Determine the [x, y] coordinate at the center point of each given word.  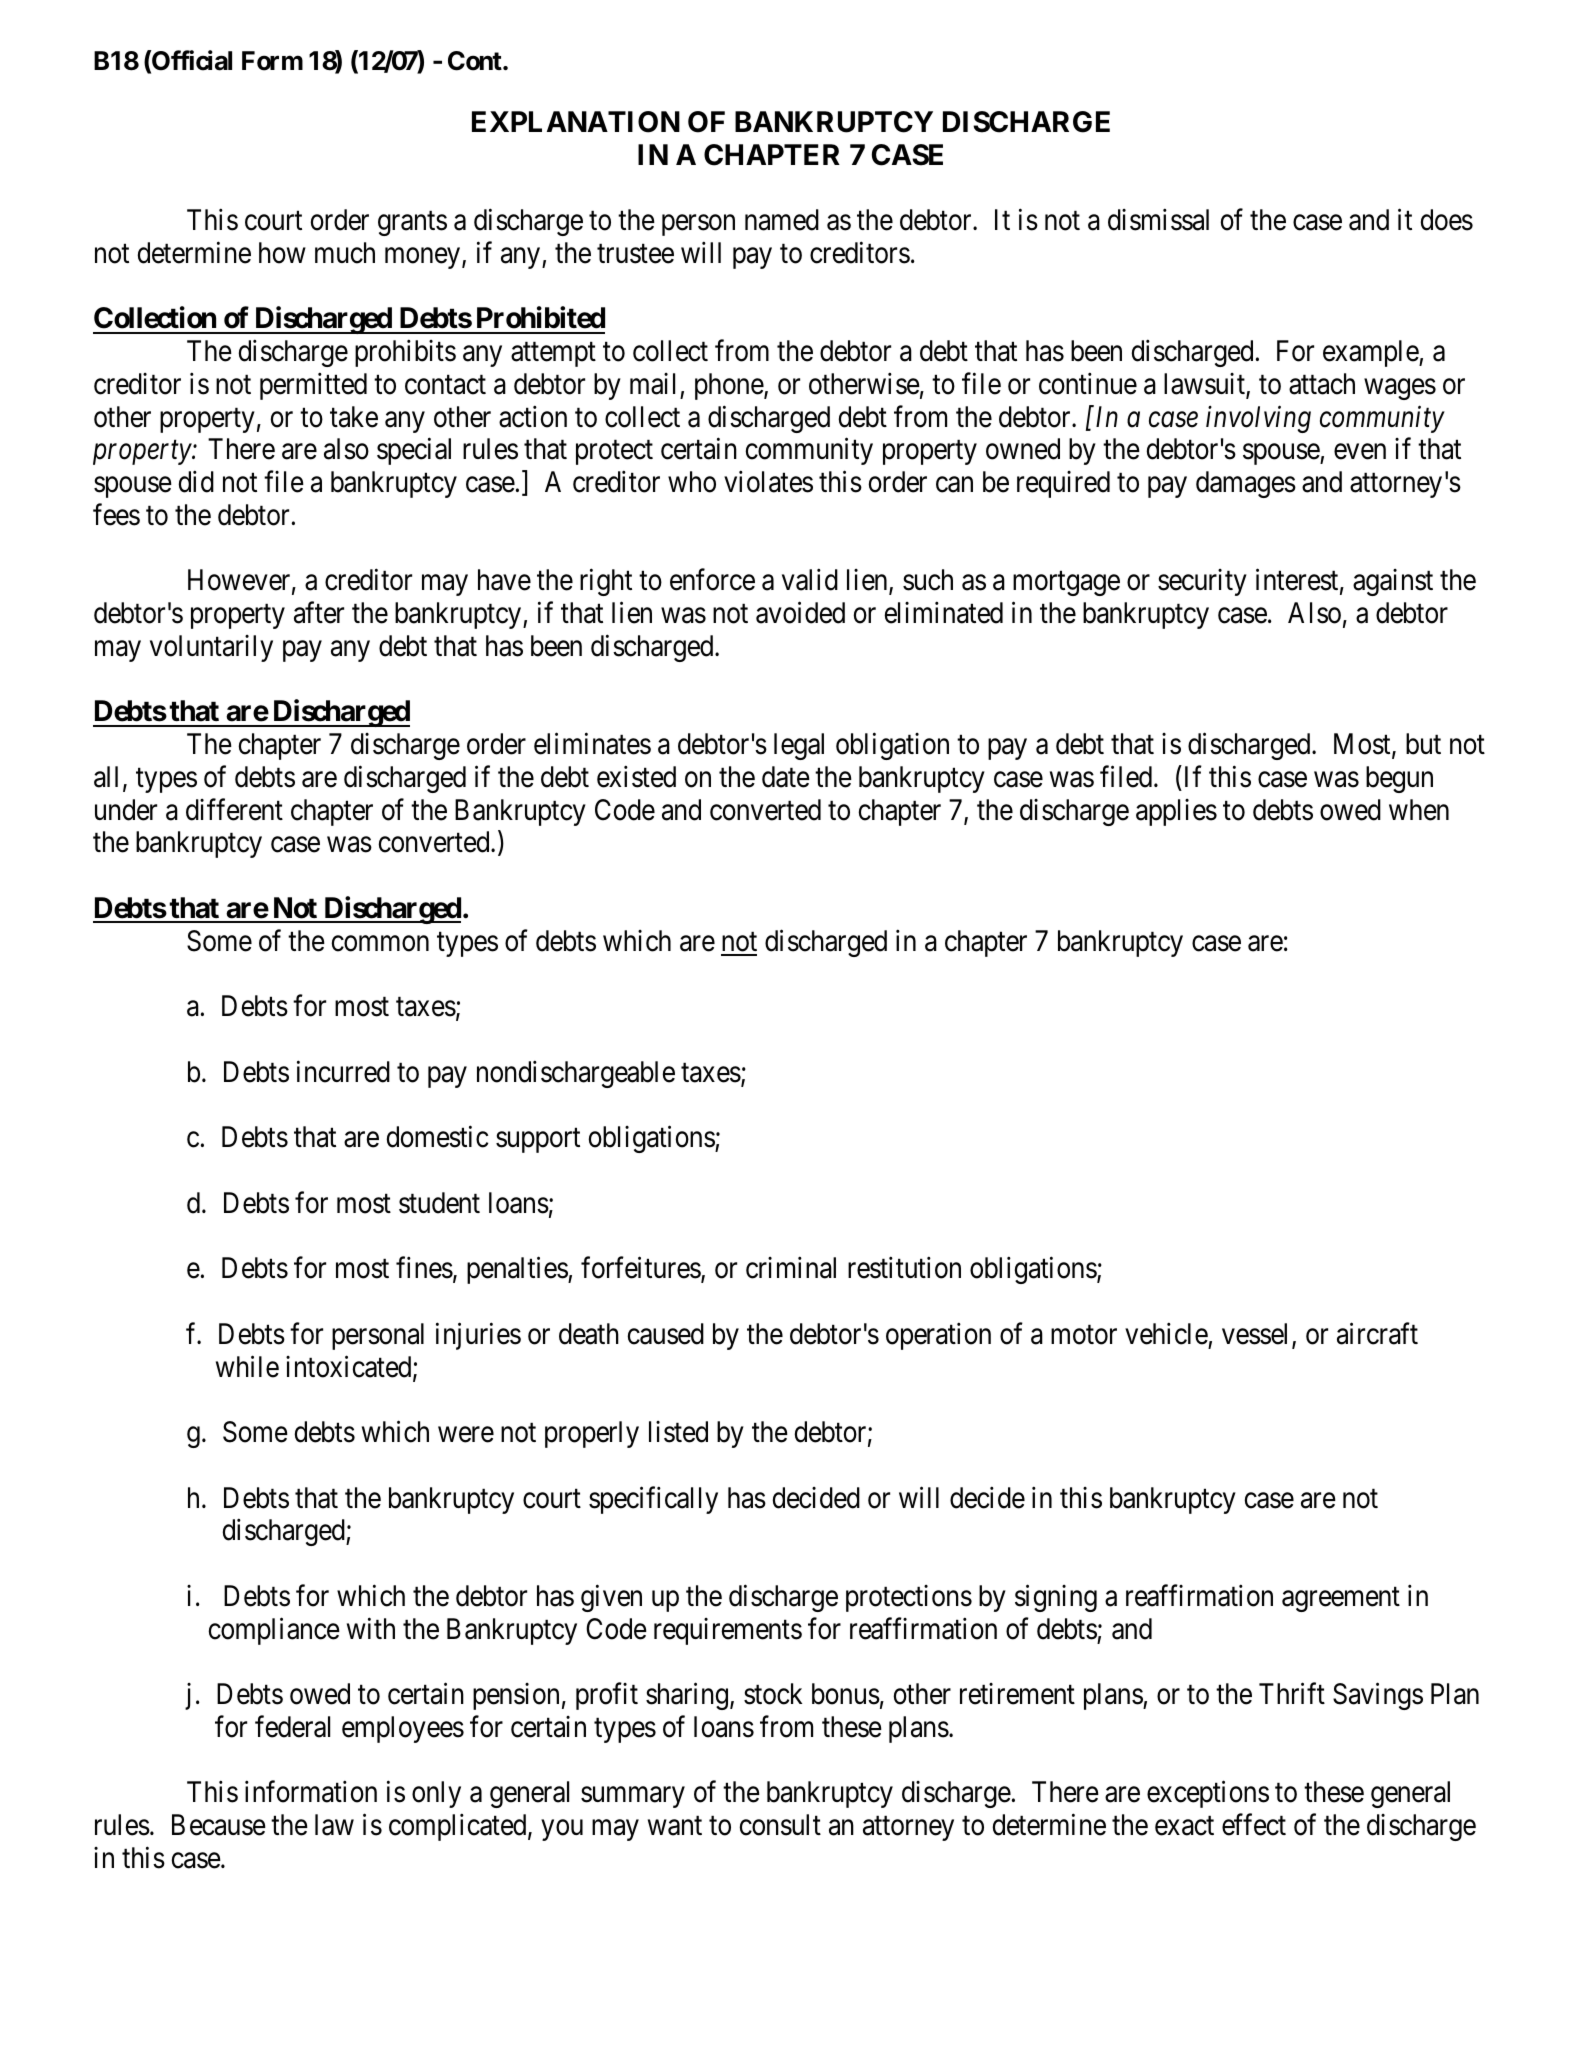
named [782, 220]
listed [678, 1432]
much [345, 253]
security [1202, 582]
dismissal [1158, 220]
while [247, 1366]
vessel [1257, 1335]
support [538, 1141]
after [319, 613]
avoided [800, 613]
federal [292, 1726]
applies [1176, 812]
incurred [343, 1071]
